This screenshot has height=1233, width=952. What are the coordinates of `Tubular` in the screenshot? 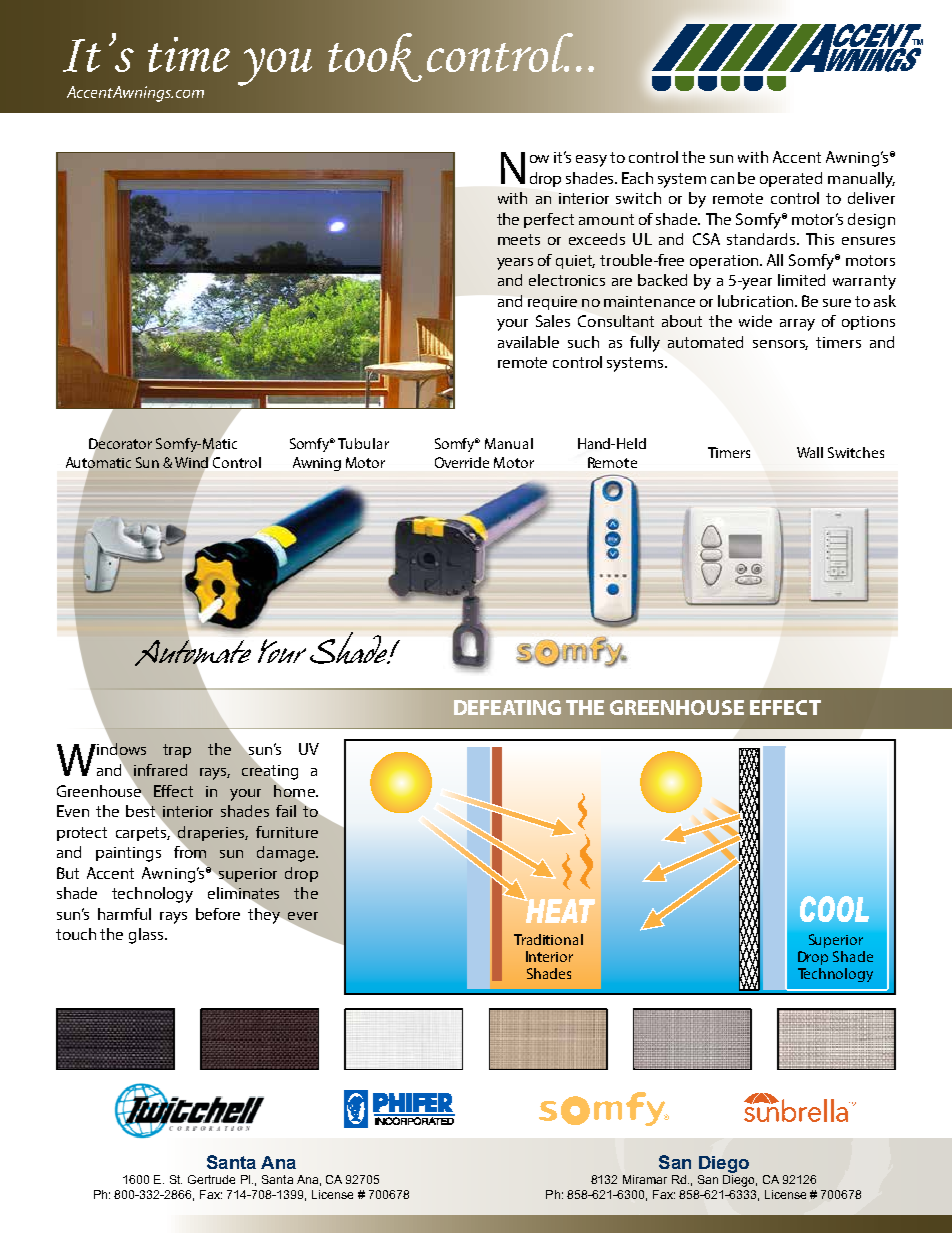 It's located at (363, 443).
